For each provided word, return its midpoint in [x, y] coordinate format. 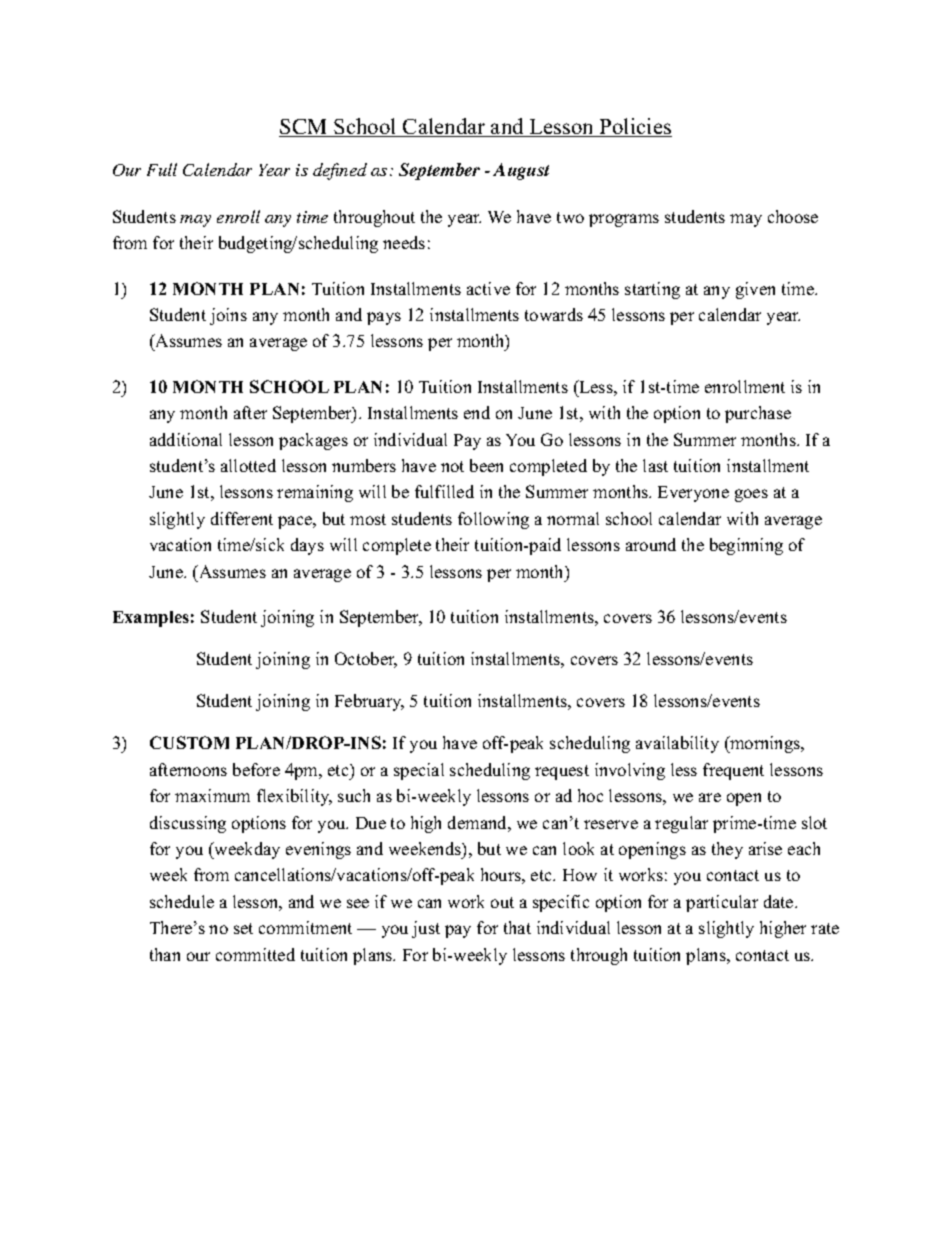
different [242, 518]
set [243, 928]
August [521, 171]
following [493, 520]
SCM [304, 128]
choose [793, 216]
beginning [746, 546]
